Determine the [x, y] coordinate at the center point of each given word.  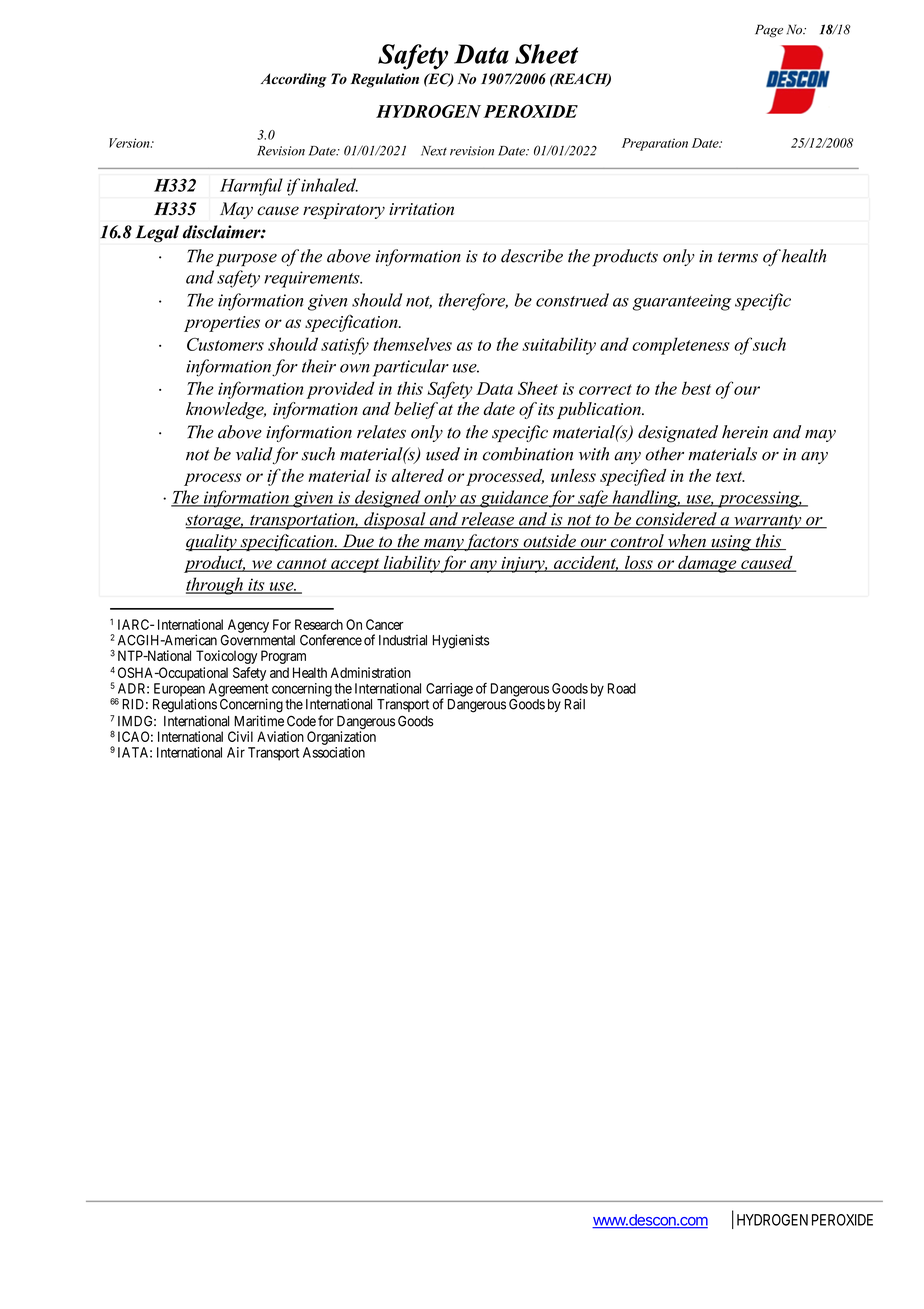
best [696, 388]
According [294, 80]
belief [416, 410]
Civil [240, 736]
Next [434, 151]
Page [769, 31]
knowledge [226, 410]
